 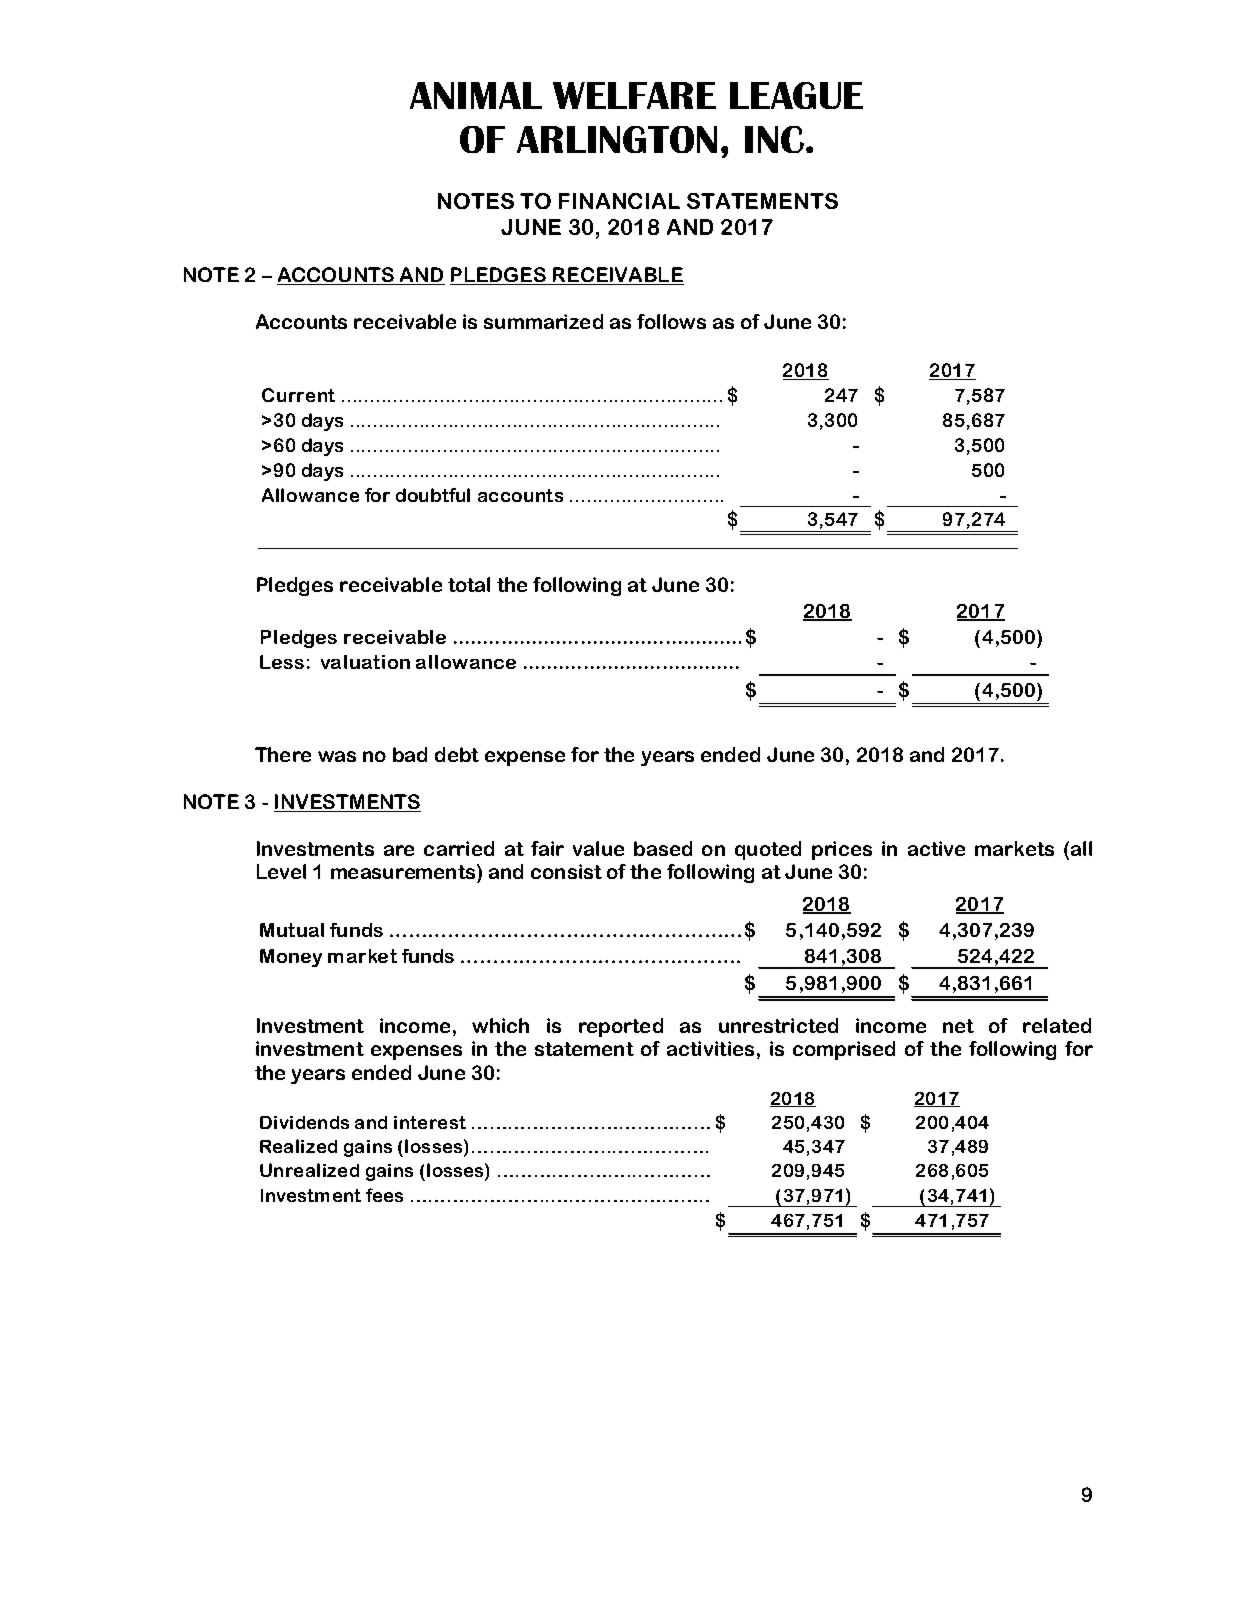 What do you see at coordinates (476, 95) in the screenshot?
I see `ANIMAL` at bounding box center [476, 95].
